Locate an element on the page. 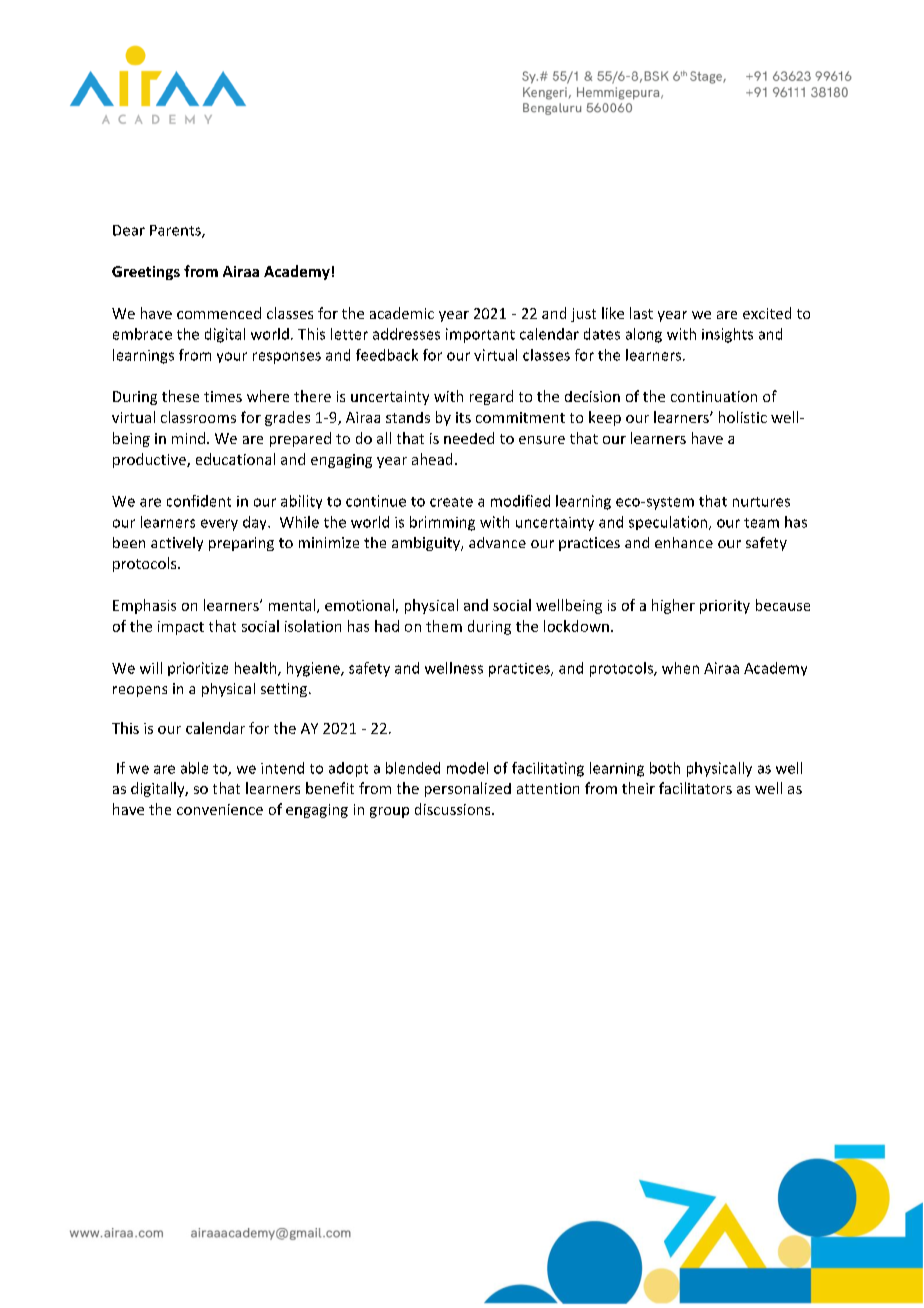  every is located at coordinates (219, 525).
